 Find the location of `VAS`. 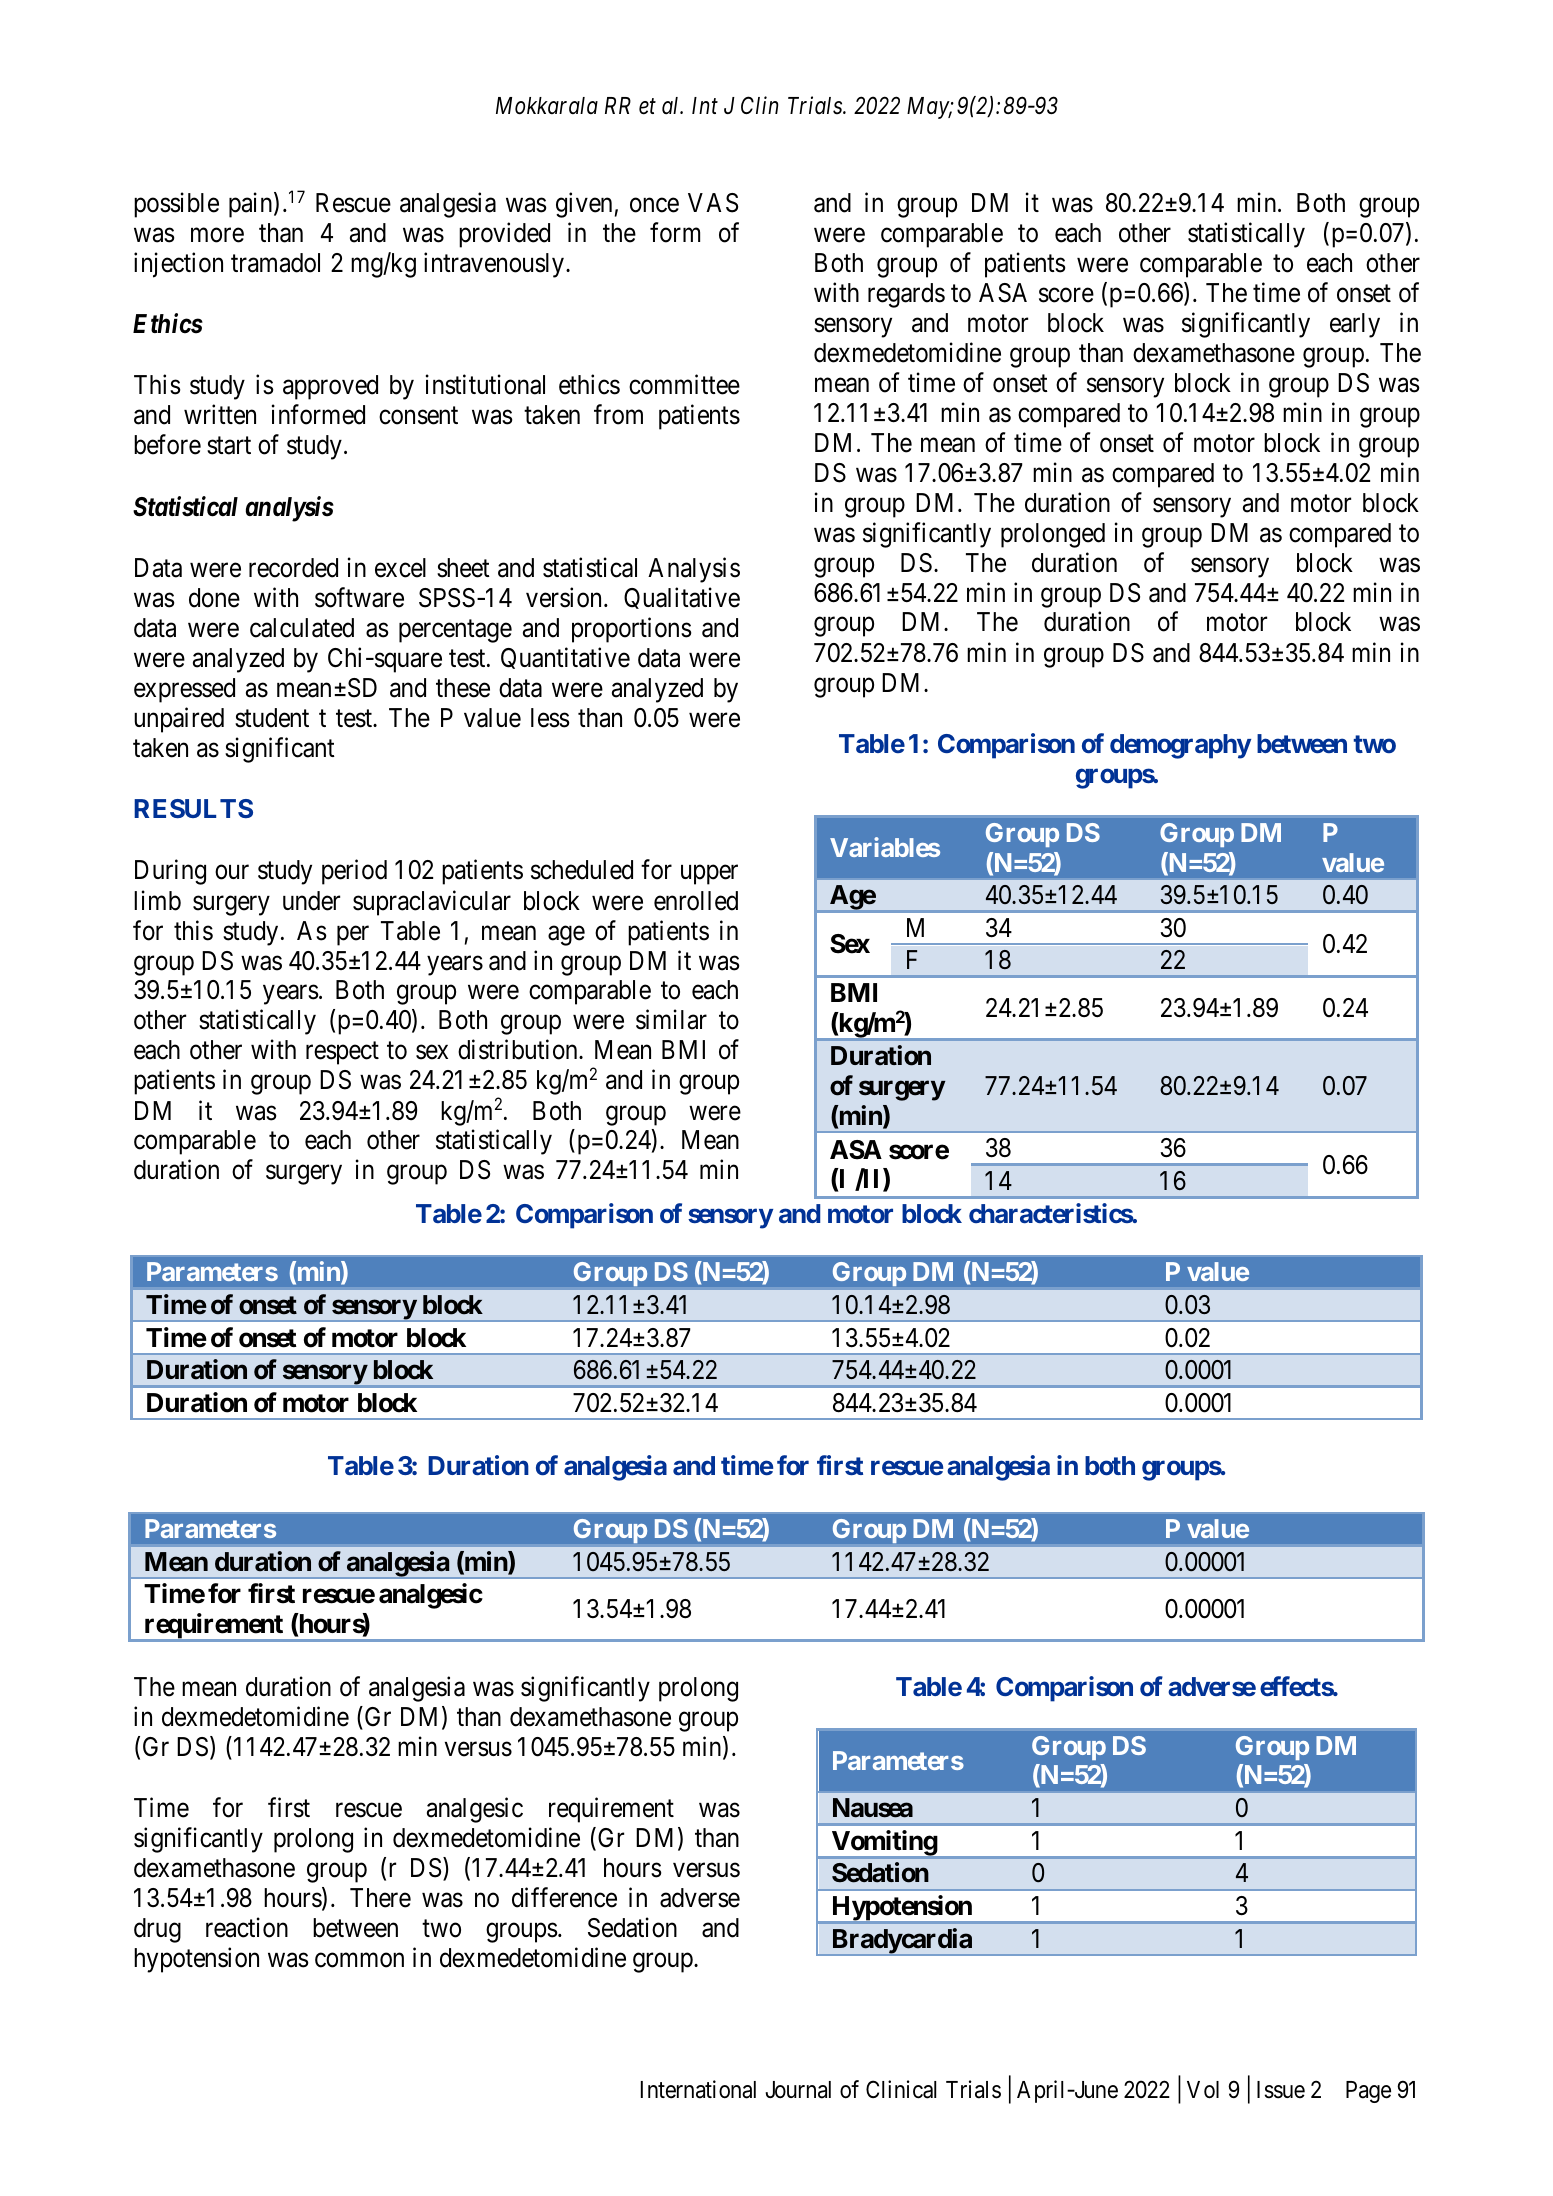

VAS is located at coordinates (713, 203).
